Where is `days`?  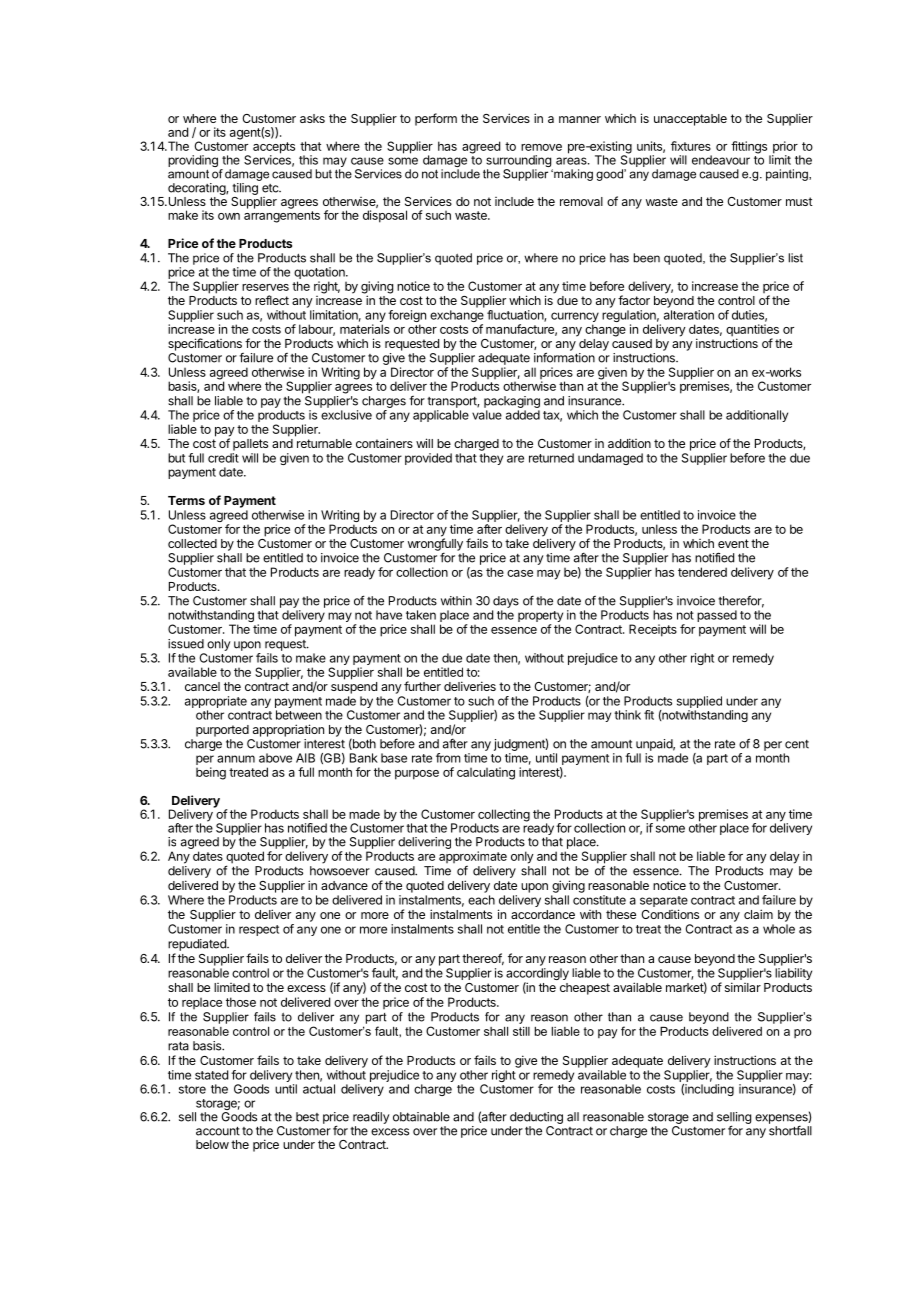
days is located at coordinates (506, 602).
